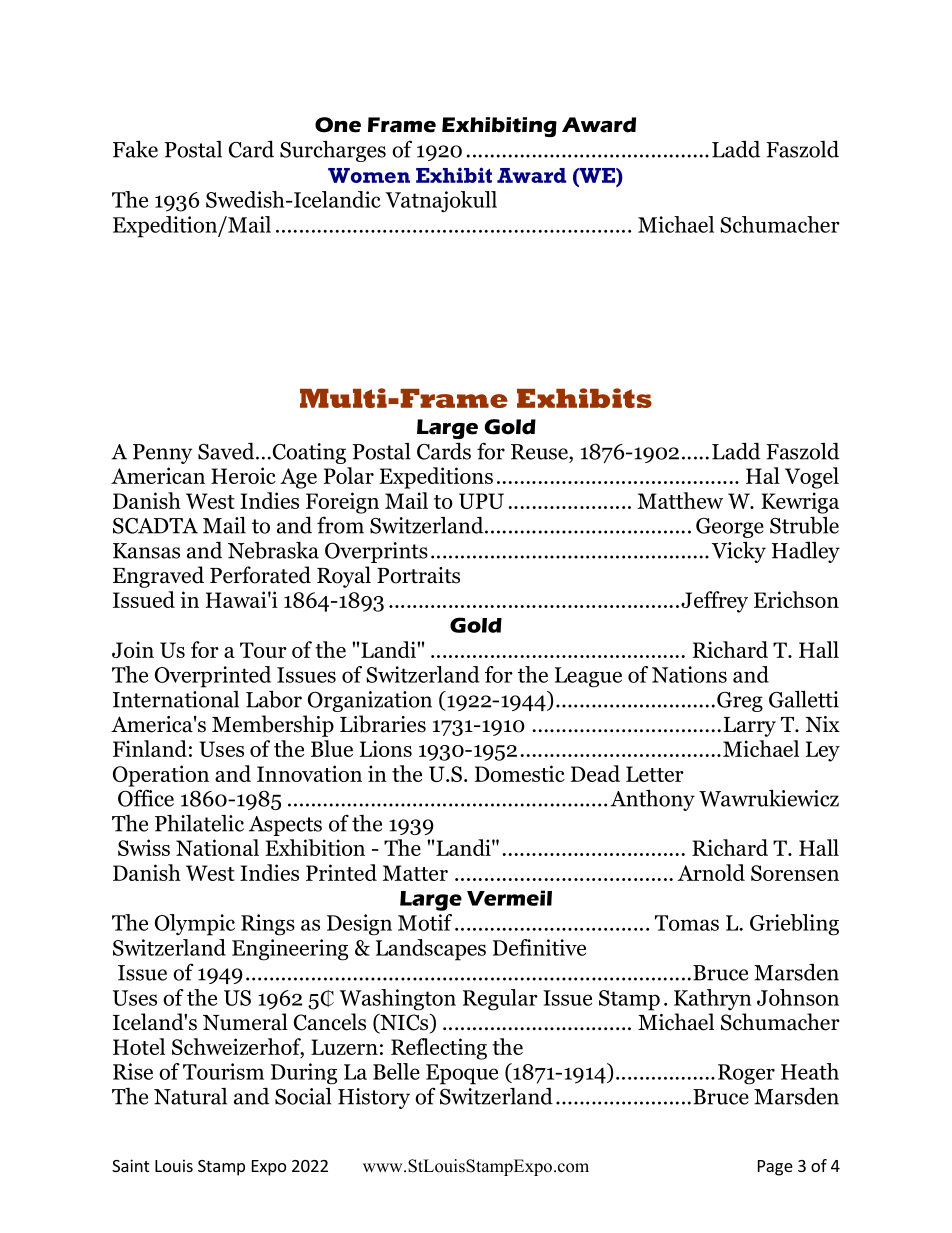 The height and width of the screenshot is (1233, 952). Describe the element at coordinates (540, 452) in the screenshot. I see `Reuse` at that location.
